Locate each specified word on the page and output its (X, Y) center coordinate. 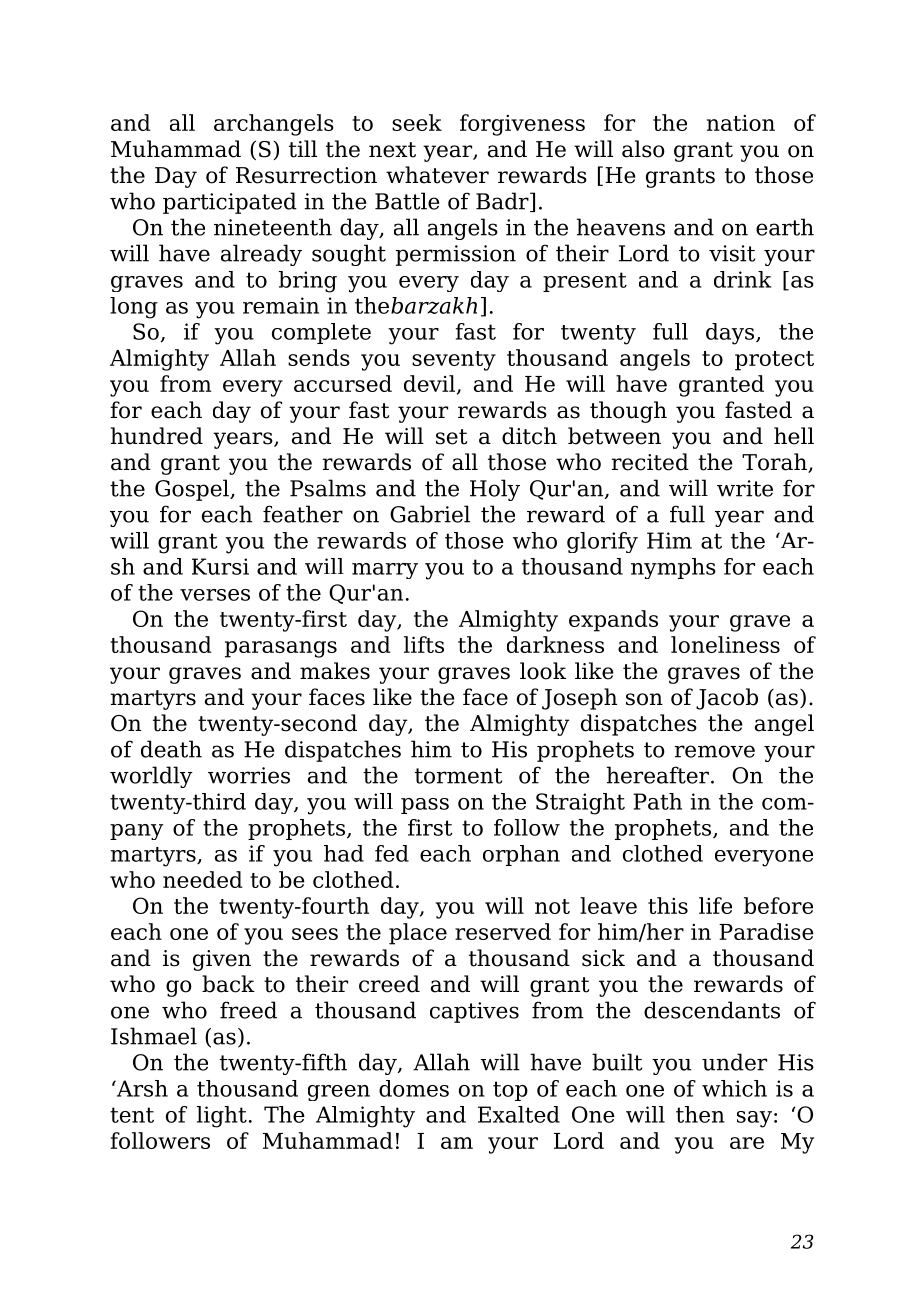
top (510, 1091)
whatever (437, 175)
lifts (424, 644)
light (222, 1117)
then (700, 1114)
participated (230, 203)
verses (215, 595)
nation (741, 123)
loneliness (725, 644)
